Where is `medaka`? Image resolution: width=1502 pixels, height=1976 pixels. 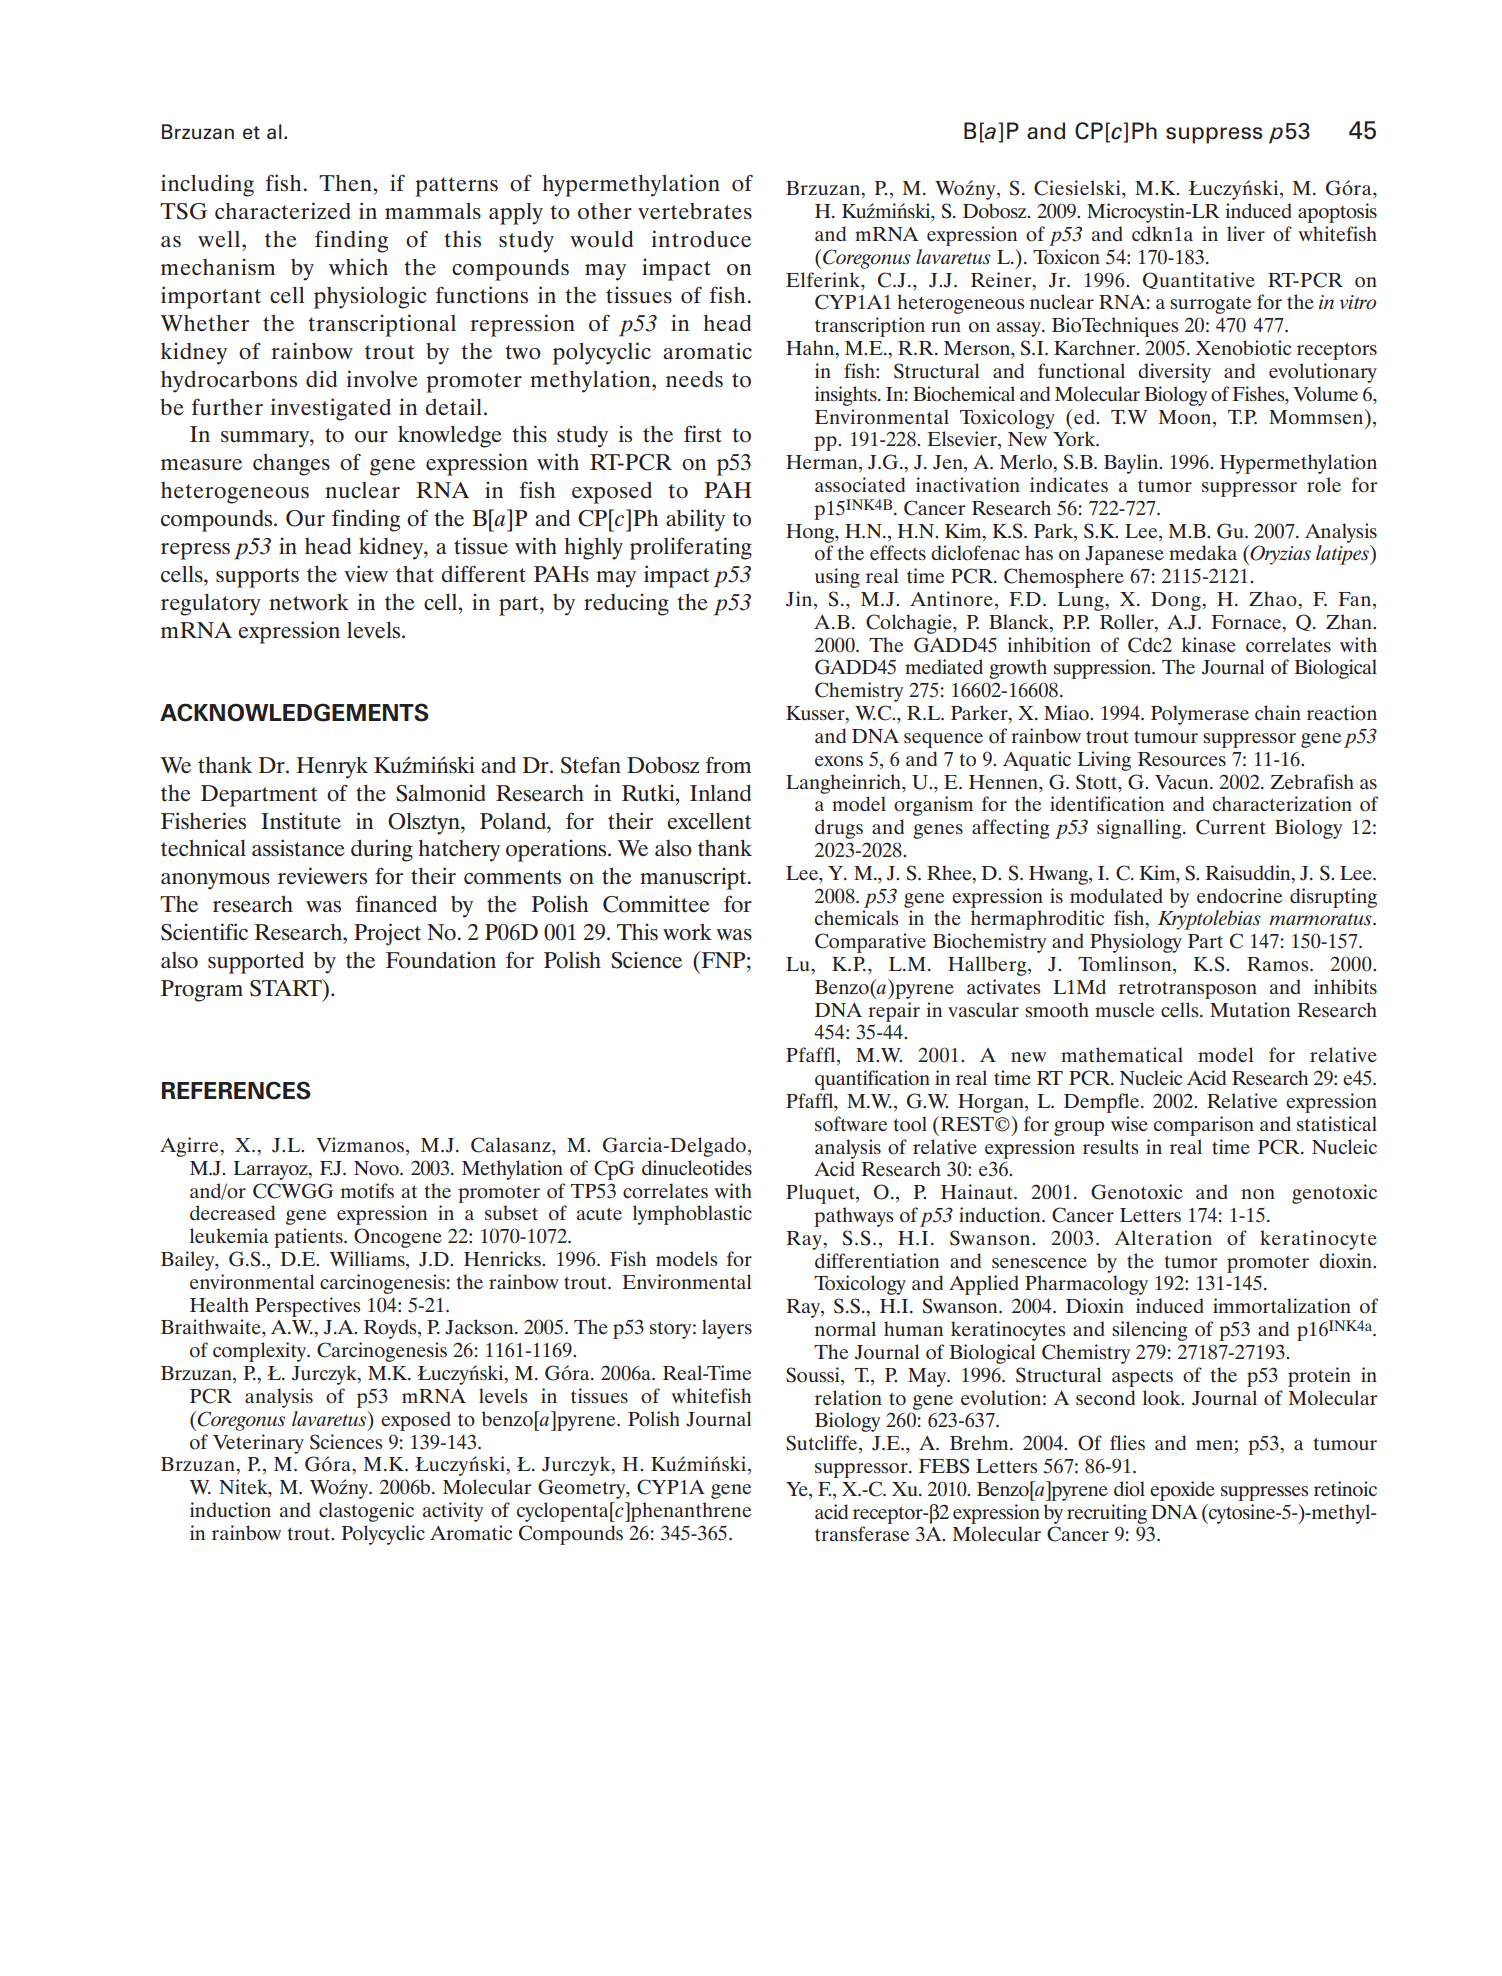
medaka is located at coordinates (1203, 553).
